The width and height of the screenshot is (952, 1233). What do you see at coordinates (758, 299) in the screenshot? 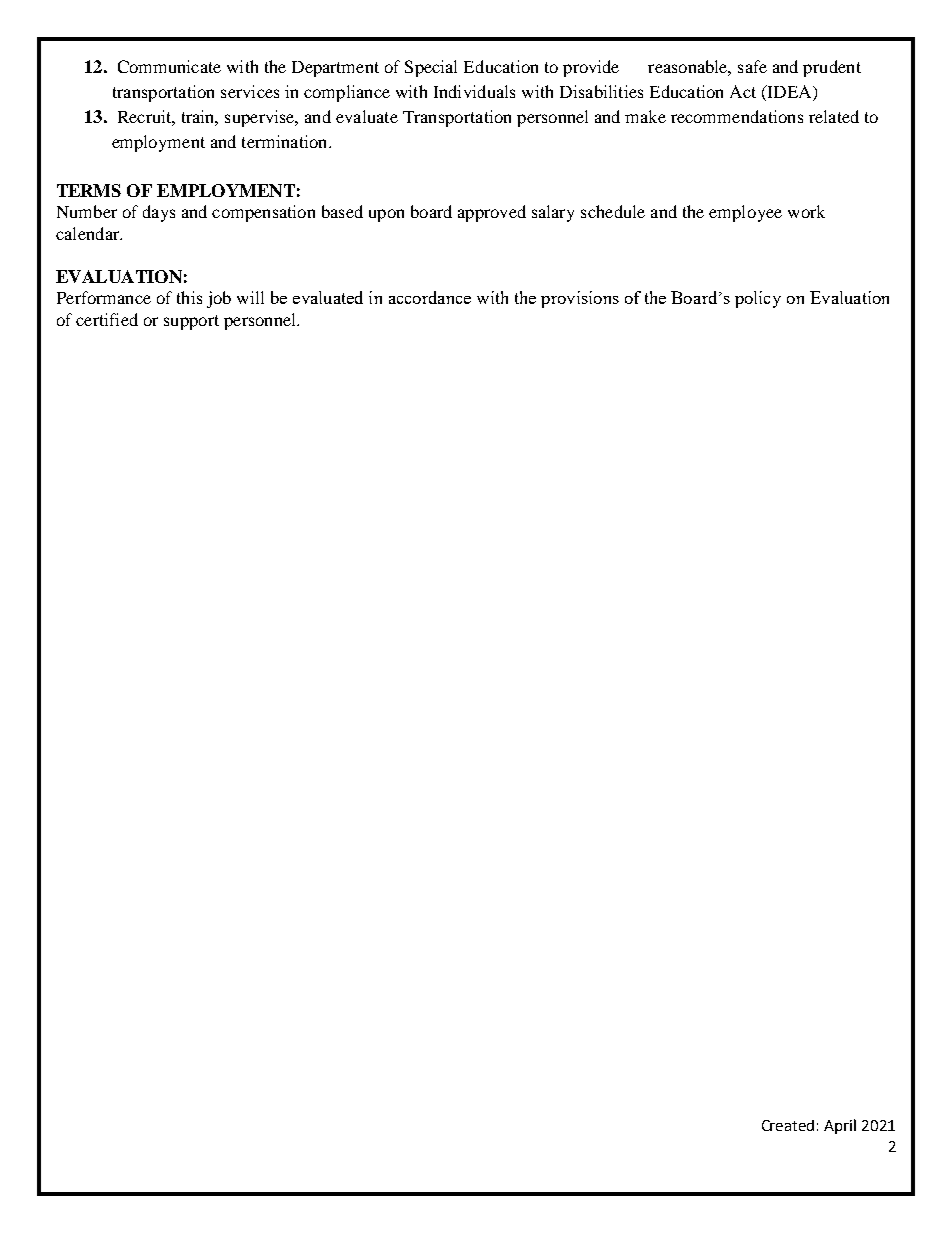
I see `policy` at bounding box center [758, 299].
